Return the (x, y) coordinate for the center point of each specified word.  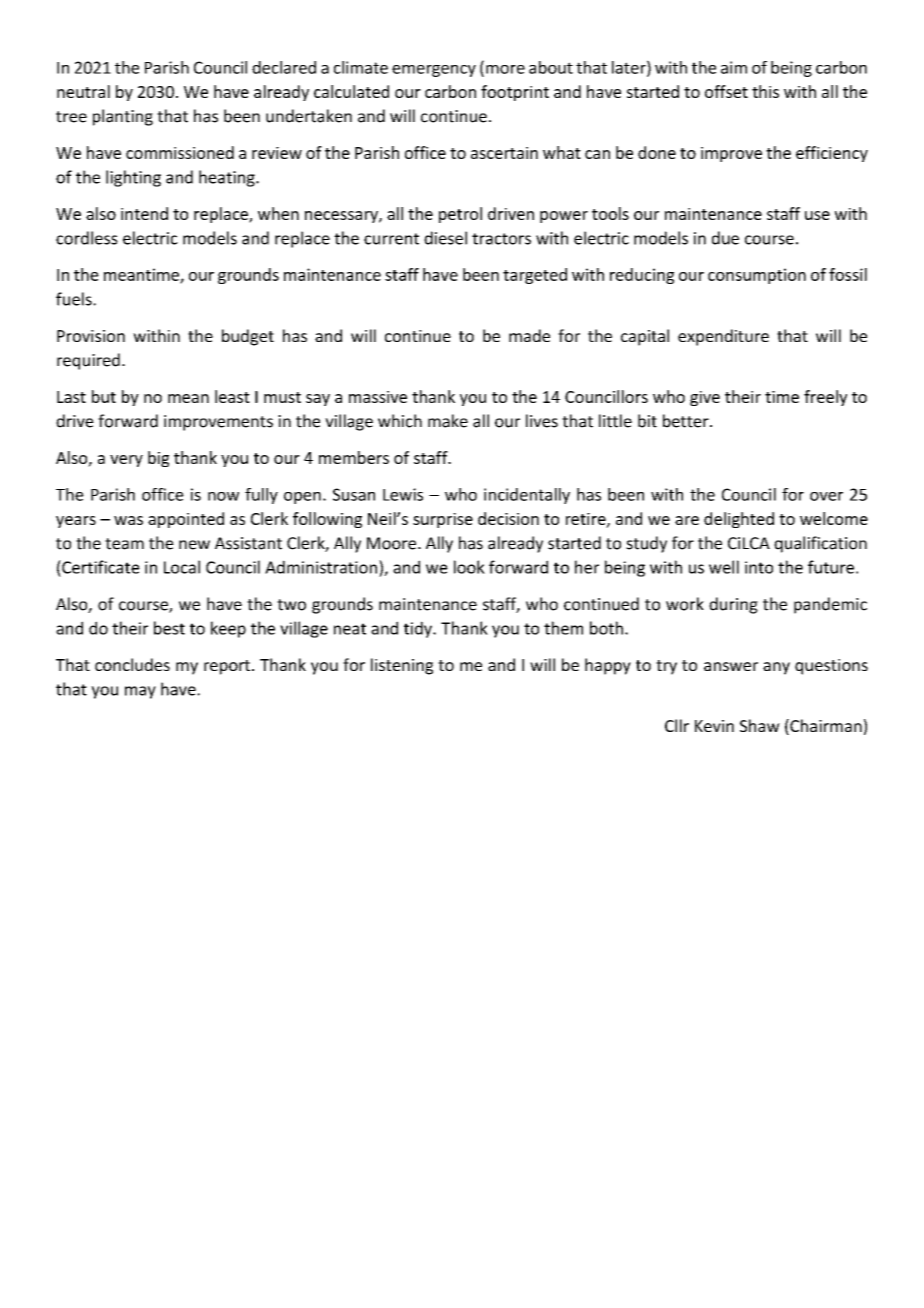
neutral (83, 91)
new (194, 545)
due (725, 238)
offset (726, 91)
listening (402, 666)
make (448, 421)
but (104, 396)
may (140, 692)
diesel (445, 238)
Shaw (760, 725)
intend (144, 213)
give (705, 398)
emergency (434, 71)
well (724, 567)
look (469, 567)
